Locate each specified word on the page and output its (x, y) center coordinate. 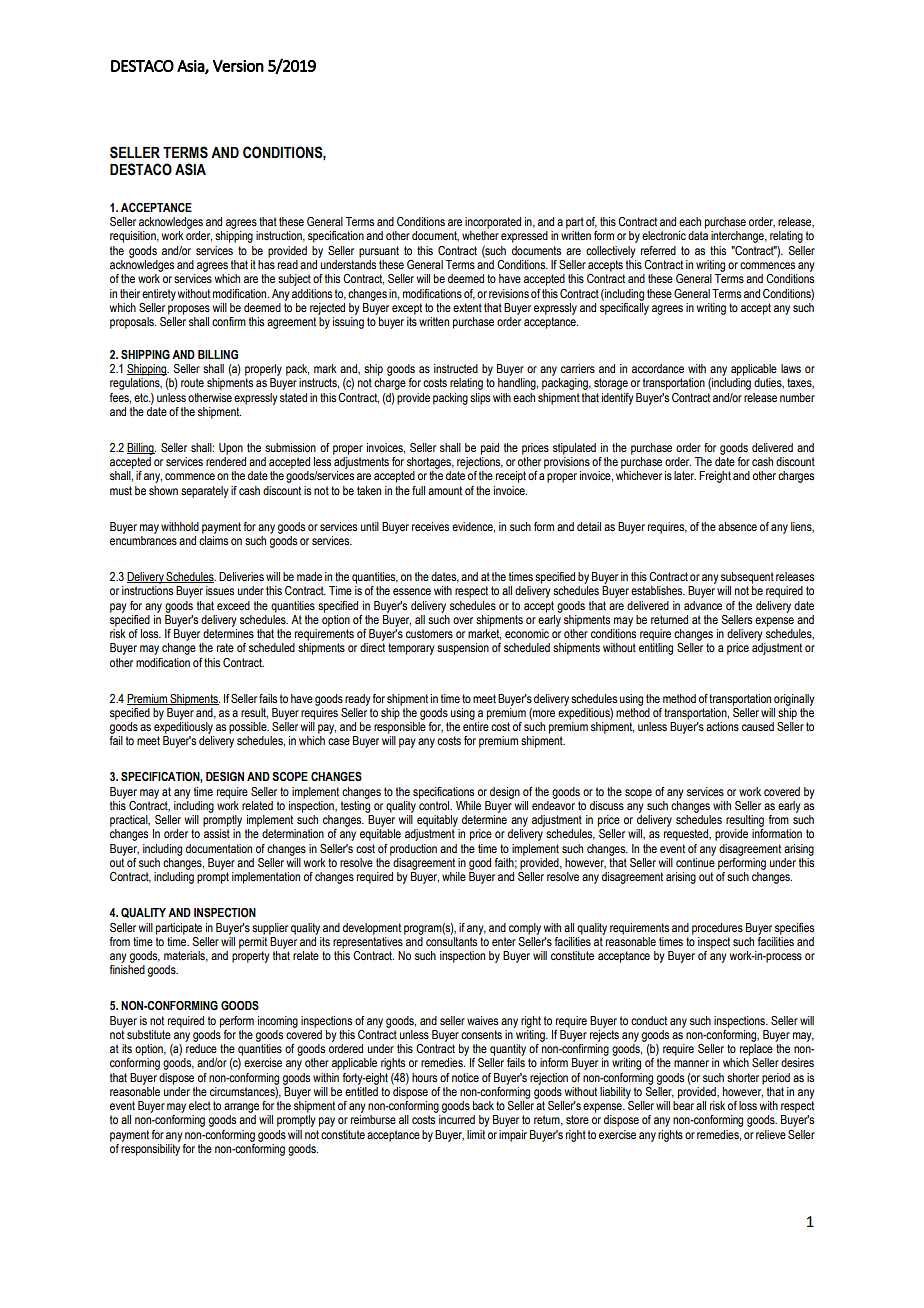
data (698, 235)
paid (490, 449)
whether (480, 235)
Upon (231, 449)
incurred (457, 1119)
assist (217, 833)
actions (722, 726)
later (685, 475)
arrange (241, 1108)
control (435, 805)
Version (238, 66)
